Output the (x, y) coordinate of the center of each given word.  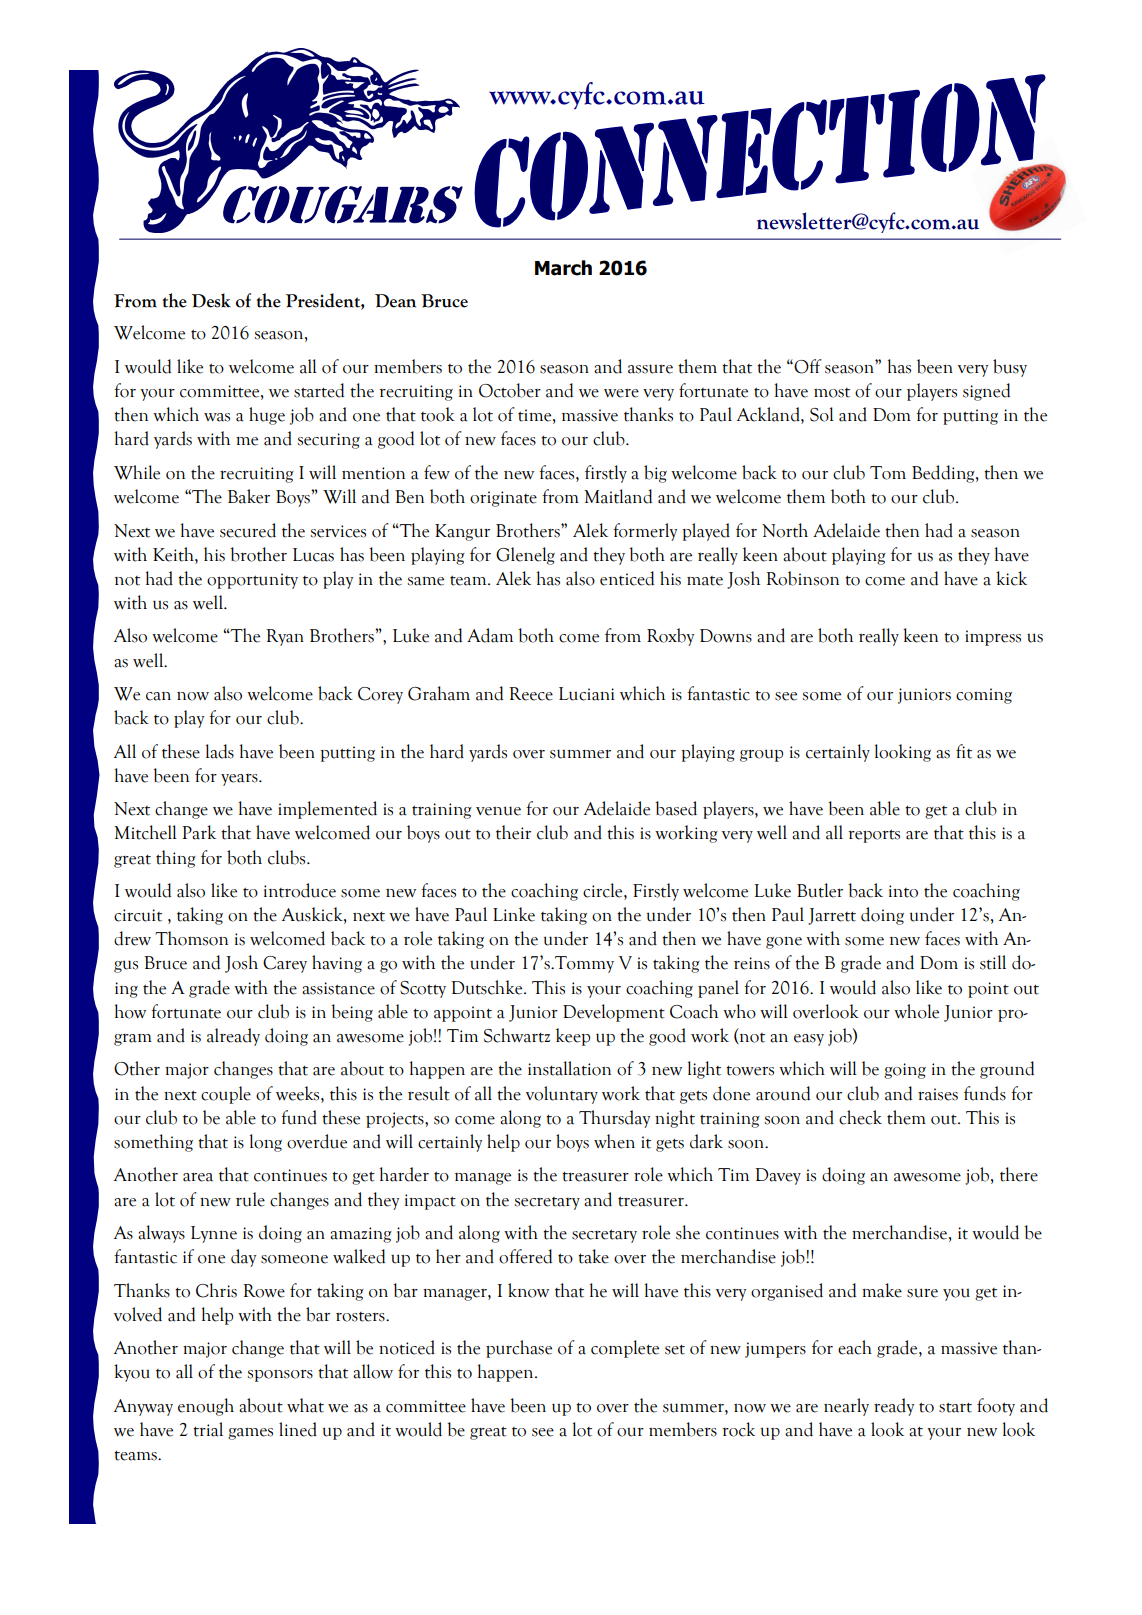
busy (1010, 368)
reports (874, 836)
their (513, 832)
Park (199, 832)
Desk (211, 300)
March (563, 268)
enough (206, 1407)
